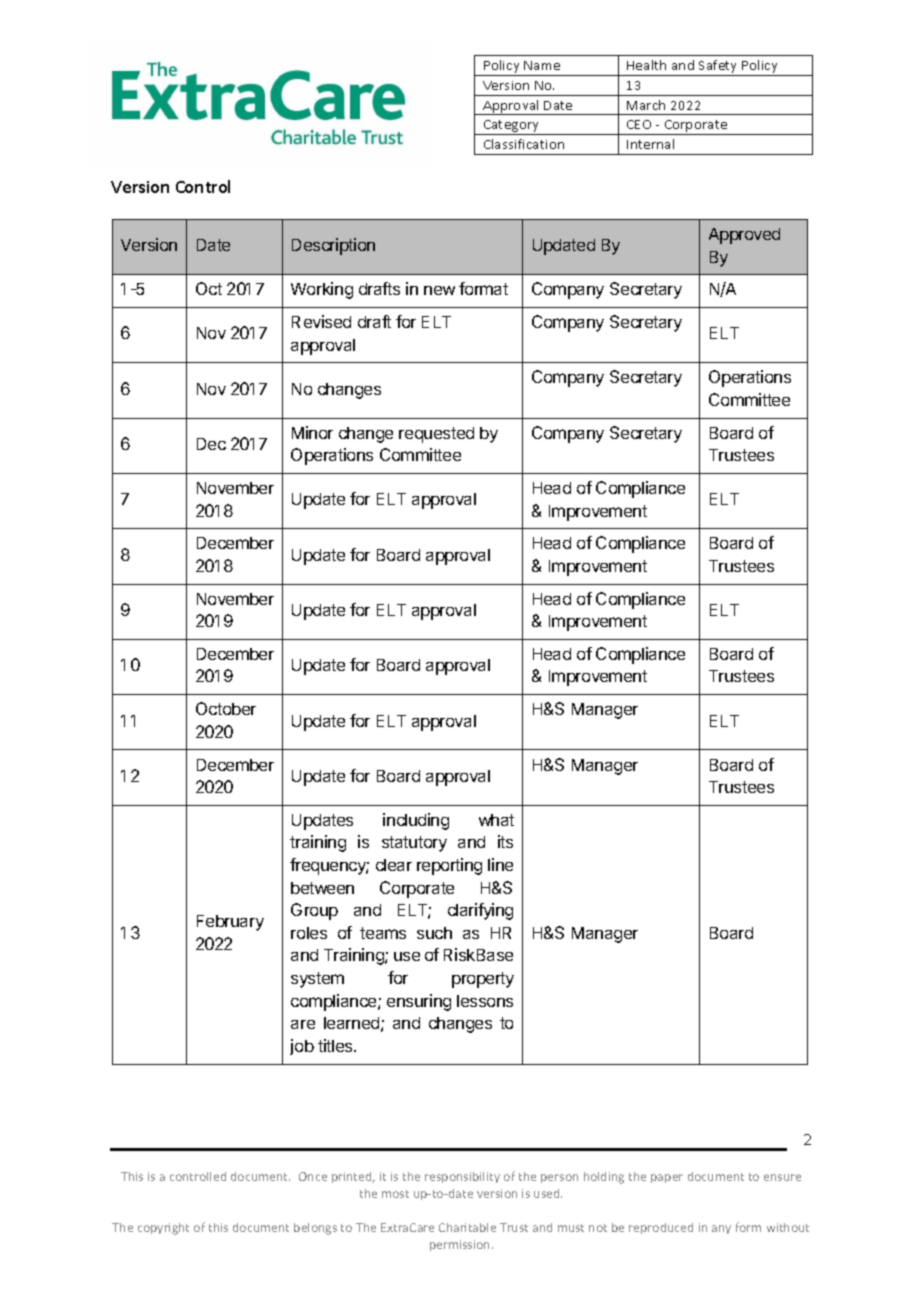 The width and height of the screenshot is (924, 1308). What do you see at coordinates (333, 246) in the screenshot?
I see `Description` at bounding box center [333, 246].
